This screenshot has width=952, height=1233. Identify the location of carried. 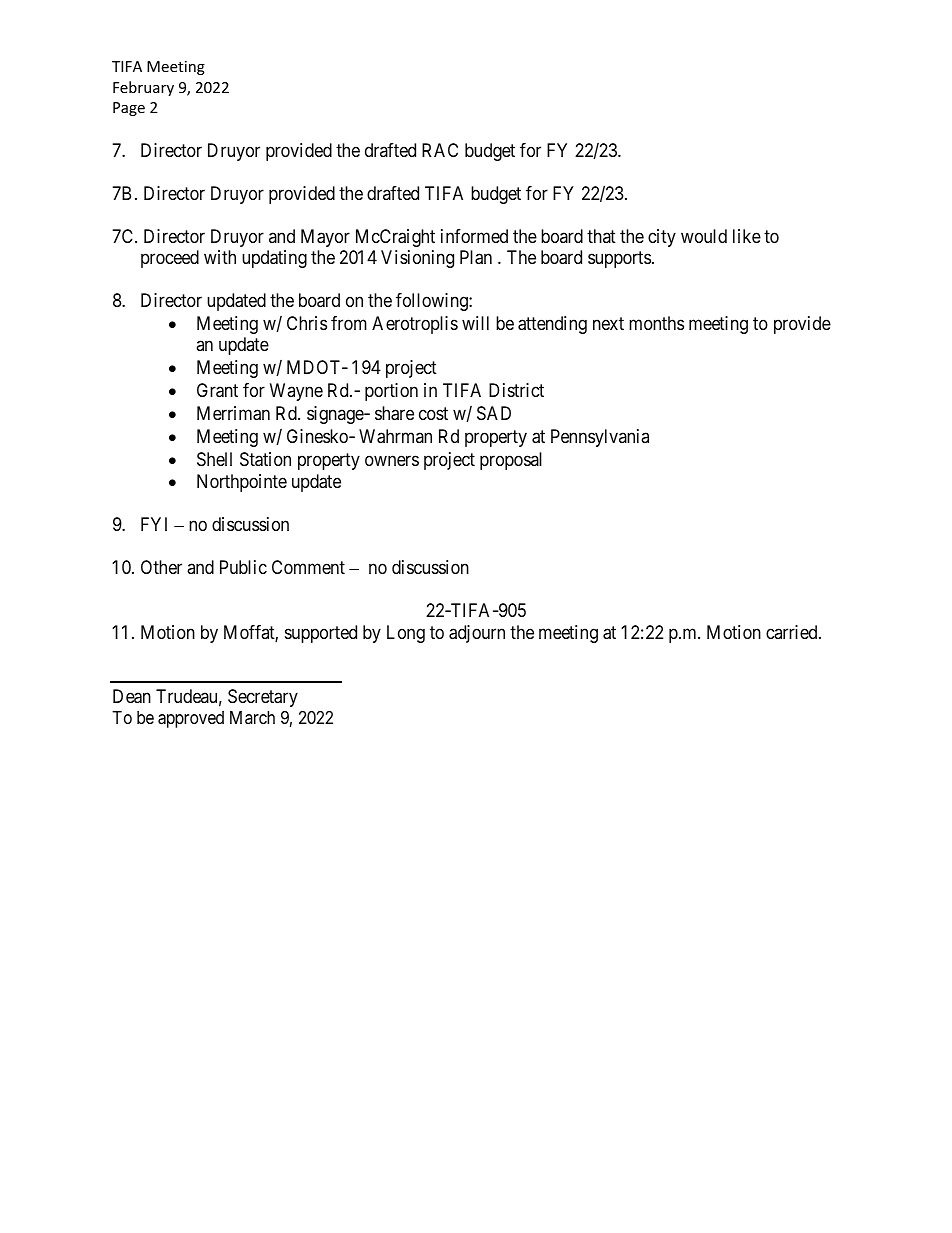
(793, 632).
